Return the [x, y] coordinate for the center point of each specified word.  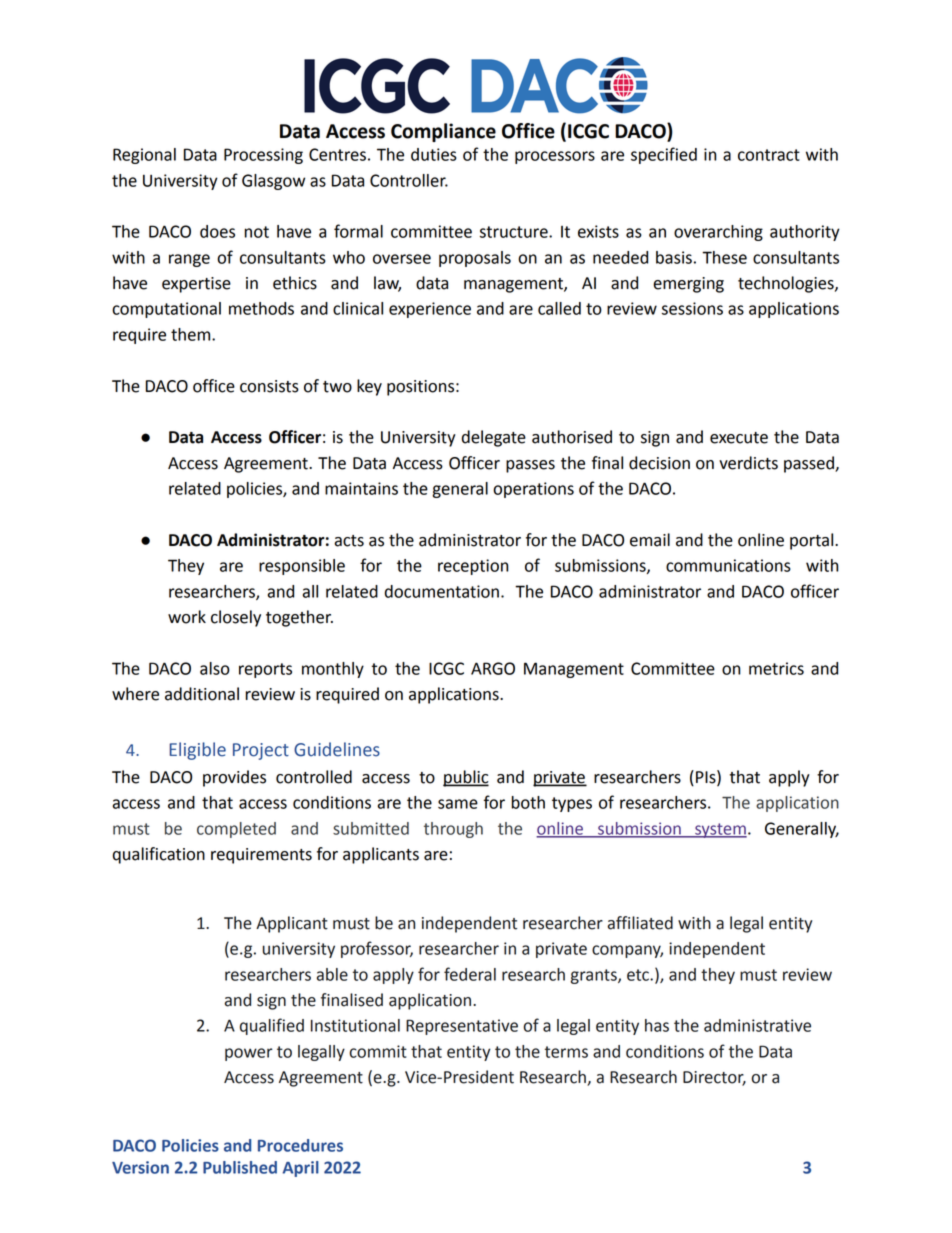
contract [769, 155]
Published [240, 1167]
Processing [263, 156]
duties [434, 154]
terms [566, 1052]
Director [714, 1078]
